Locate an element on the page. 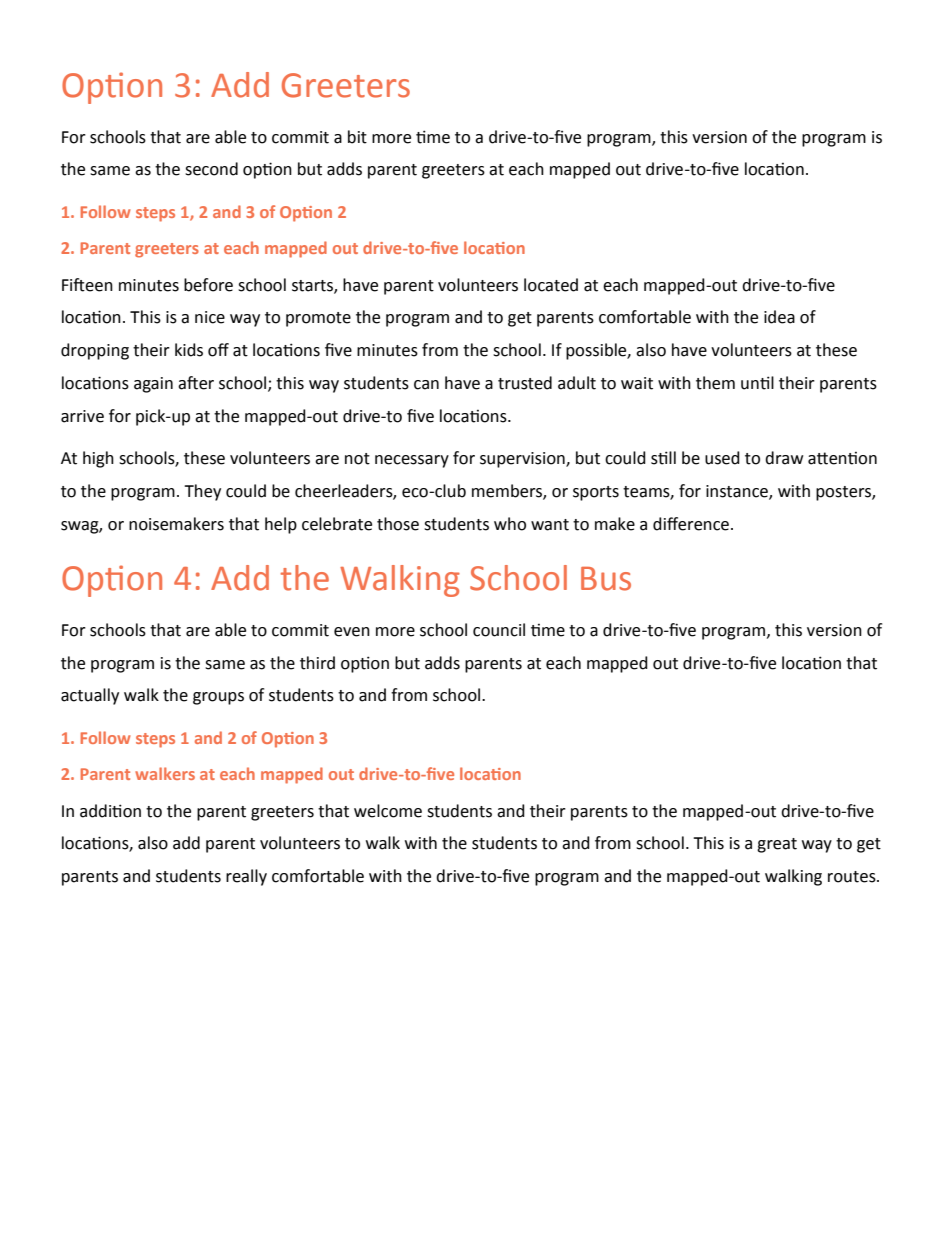  groups is located at coordinates (218, 698).
